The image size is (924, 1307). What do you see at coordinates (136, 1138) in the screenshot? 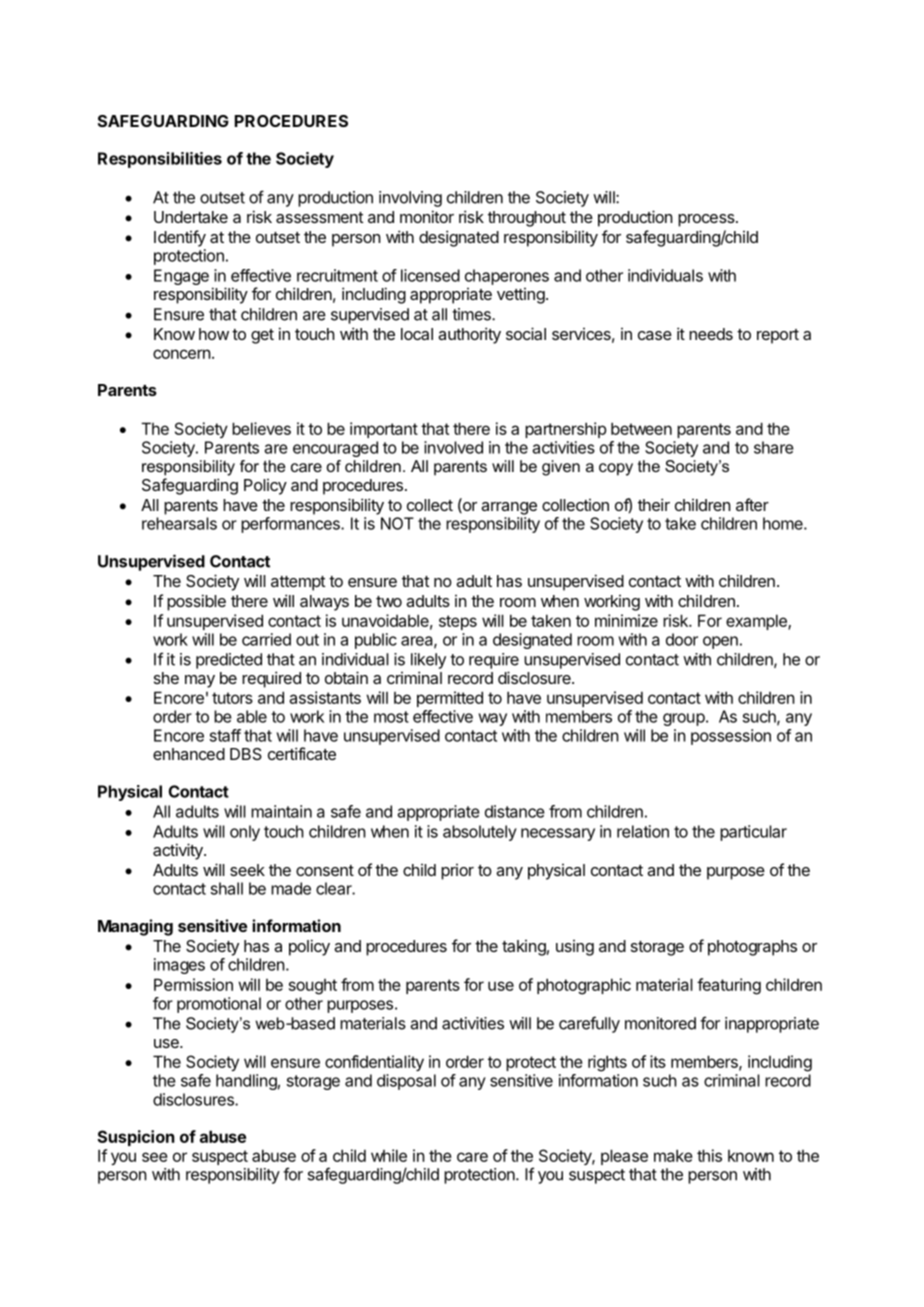
I see `Suspicion` at bounding box center [136, 1138].
